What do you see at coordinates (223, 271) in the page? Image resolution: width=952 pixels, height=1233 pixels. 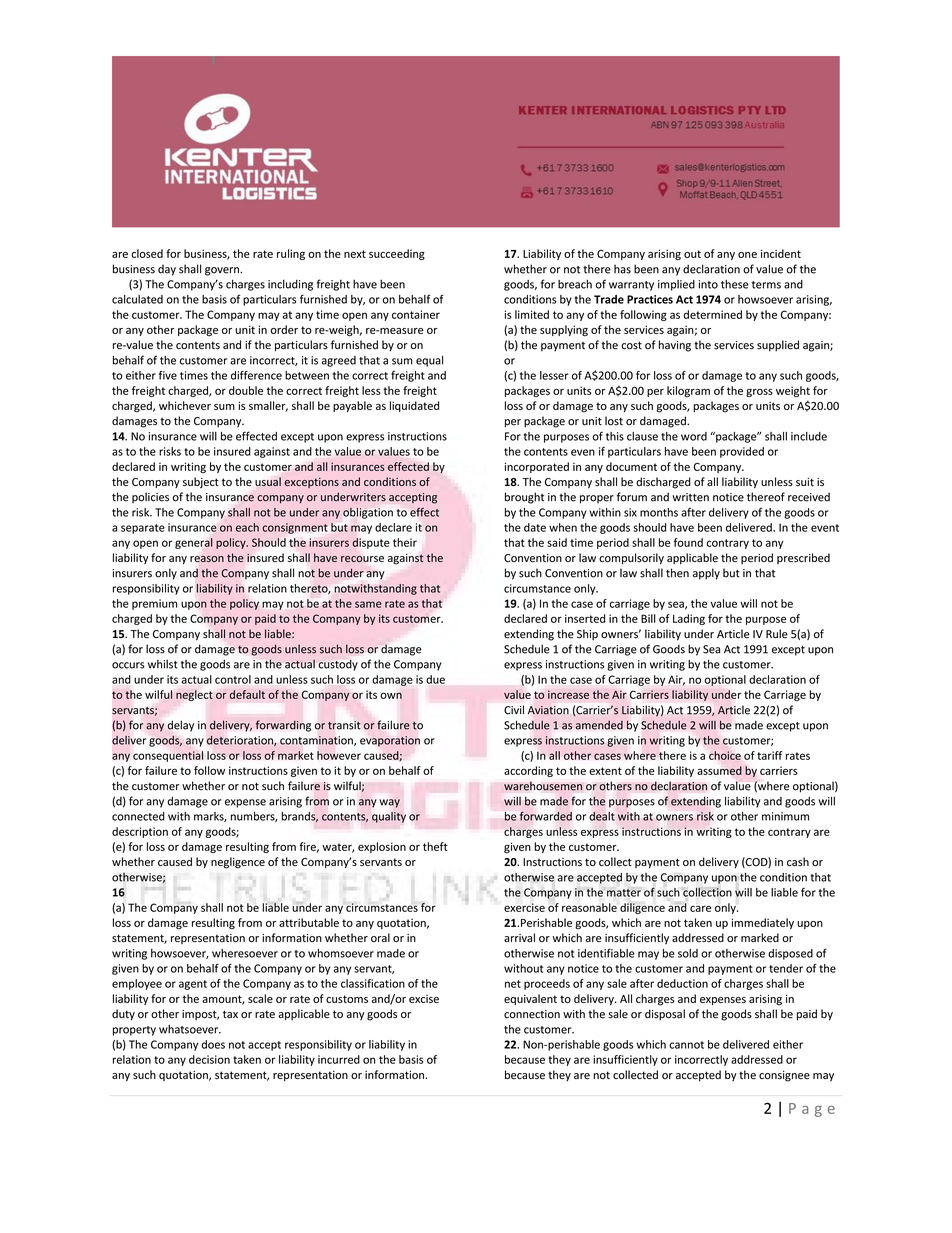 I see `govern` at bounding box center [223, 271].
